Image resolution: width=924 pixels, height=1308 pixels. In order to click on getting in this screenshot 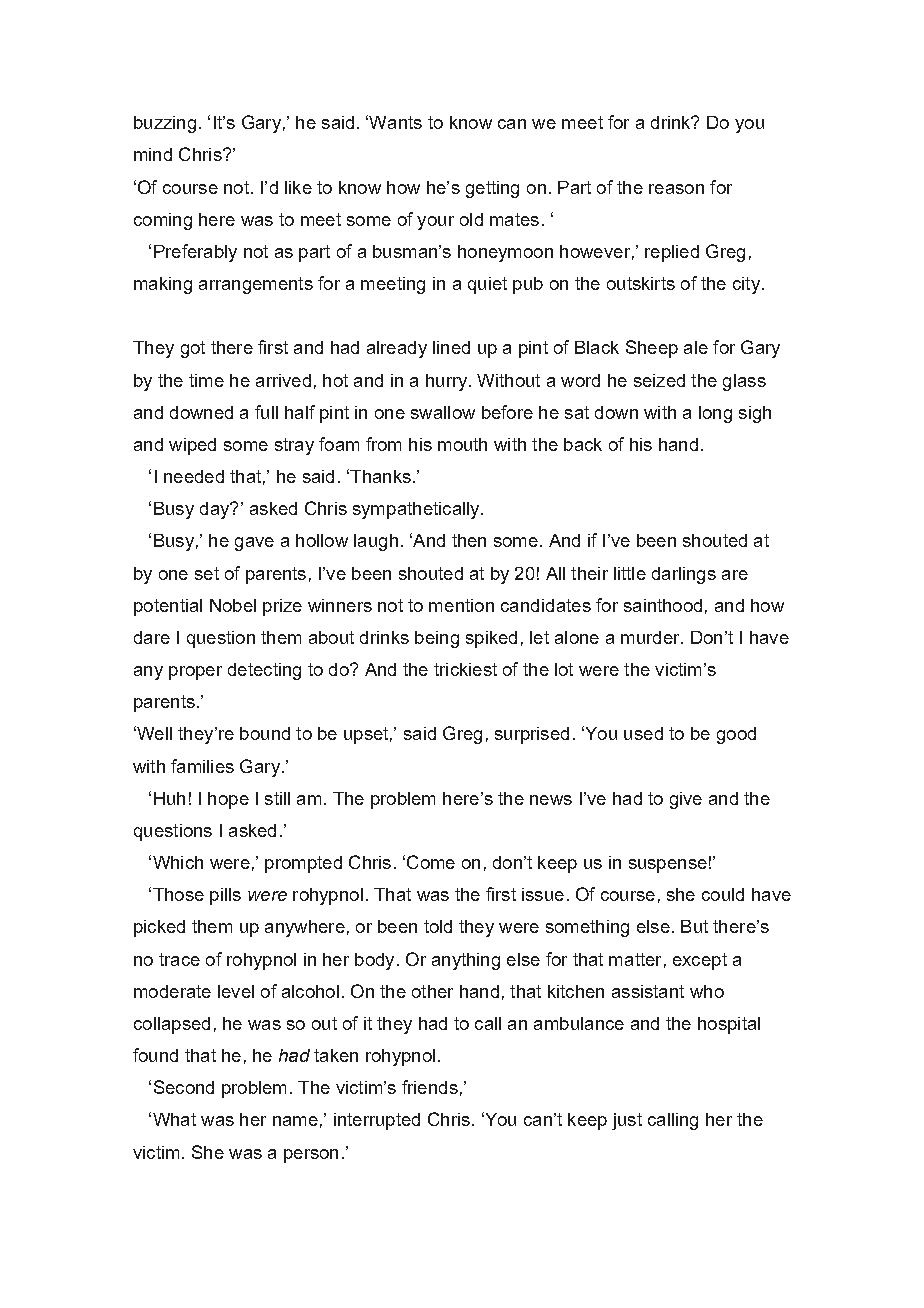, I will do `click(492, 189)`.
